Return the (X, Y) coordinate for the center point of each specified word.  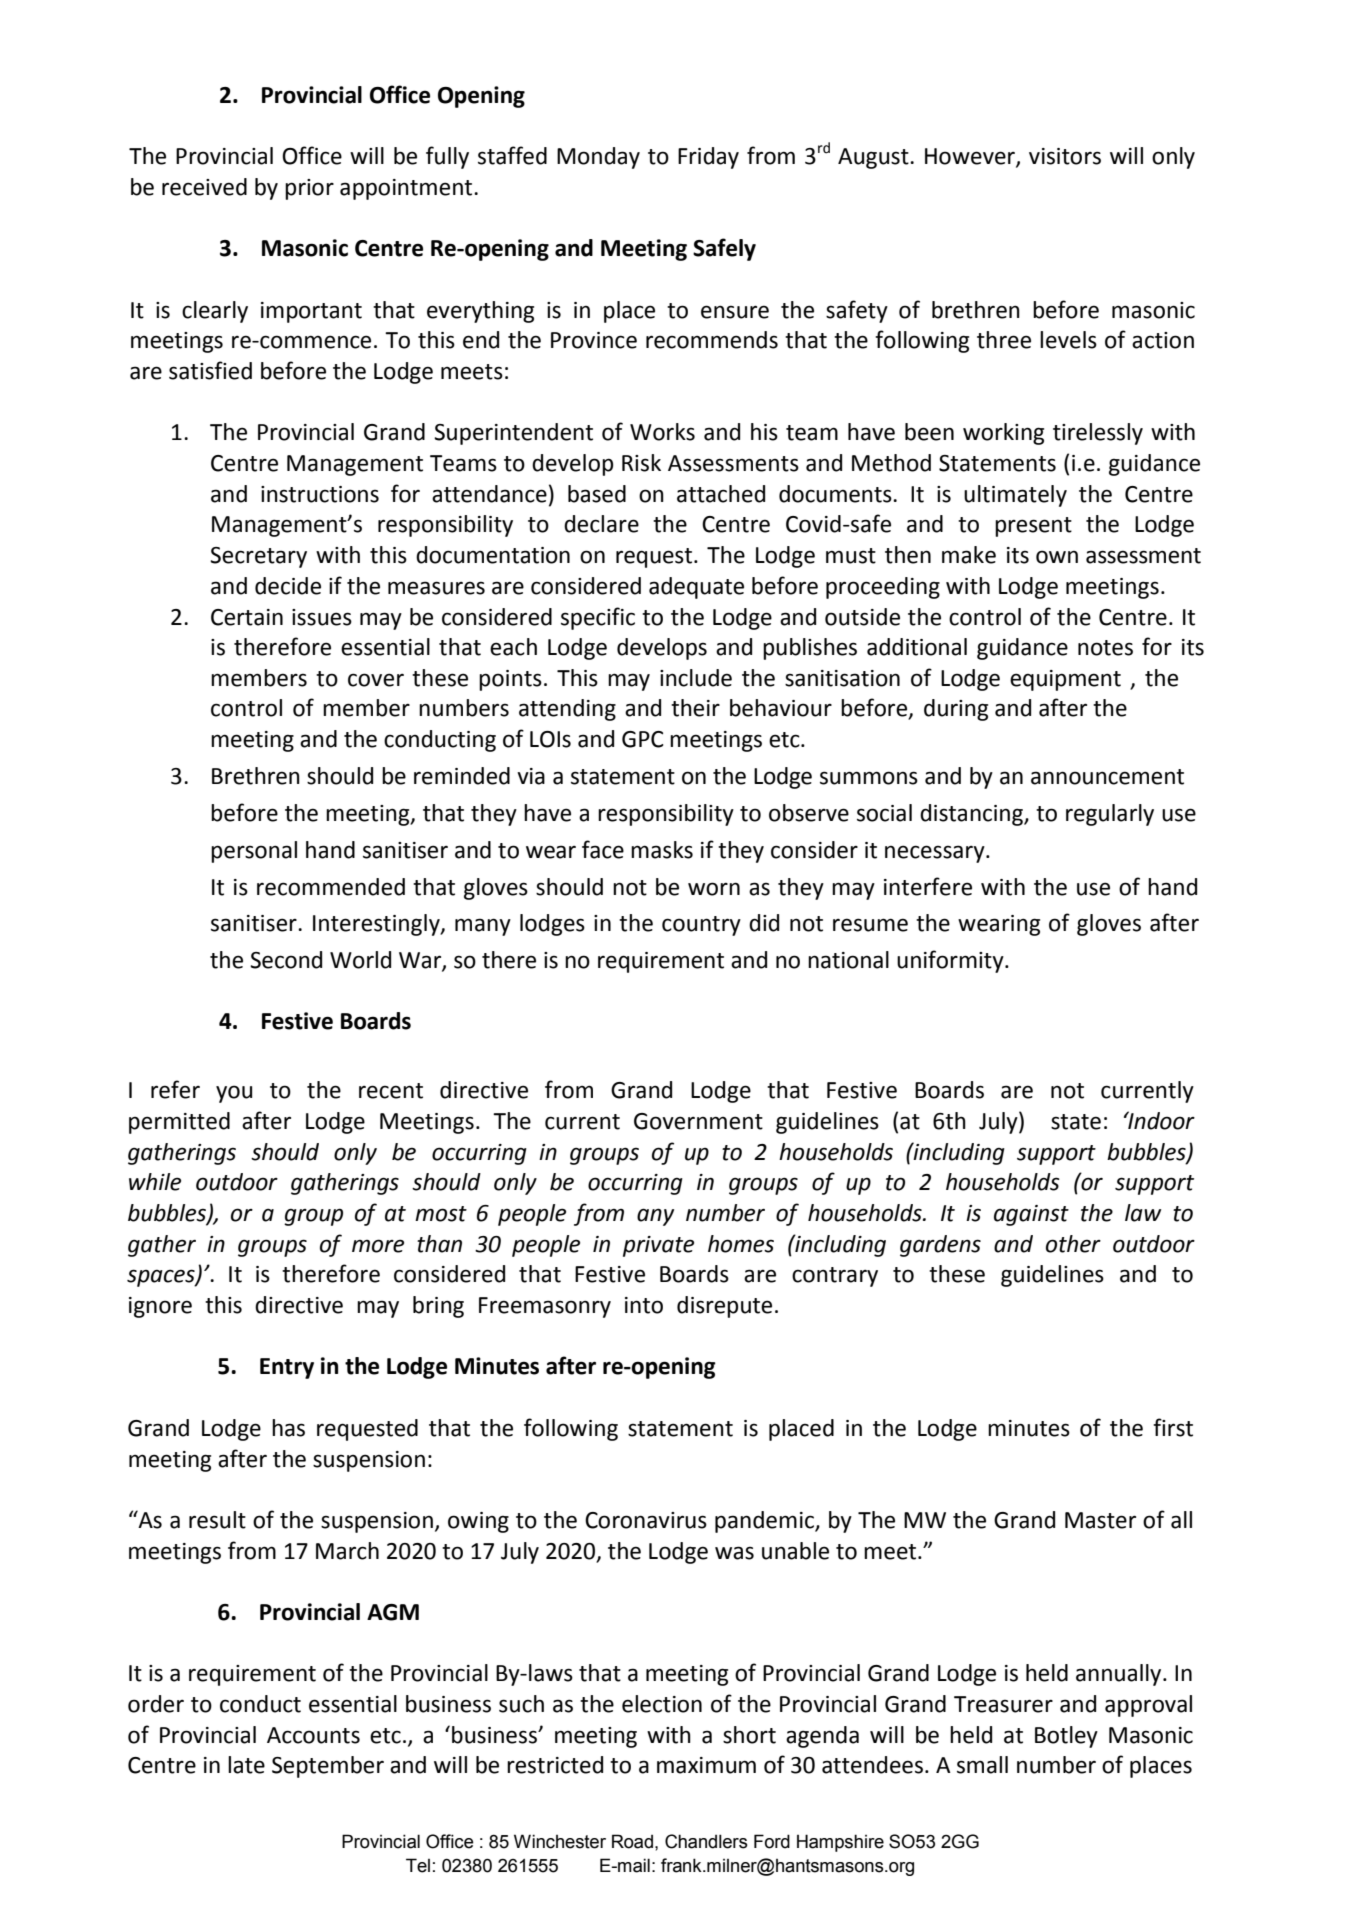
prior (309, 189)
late (246, 1765)
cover (376, 680)
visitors (1065, 156)
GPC (643, 739)
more (378, 1246)
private (658, 1246)
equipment (1065, 680)
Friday (708, 158)
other (1073, 1244)
